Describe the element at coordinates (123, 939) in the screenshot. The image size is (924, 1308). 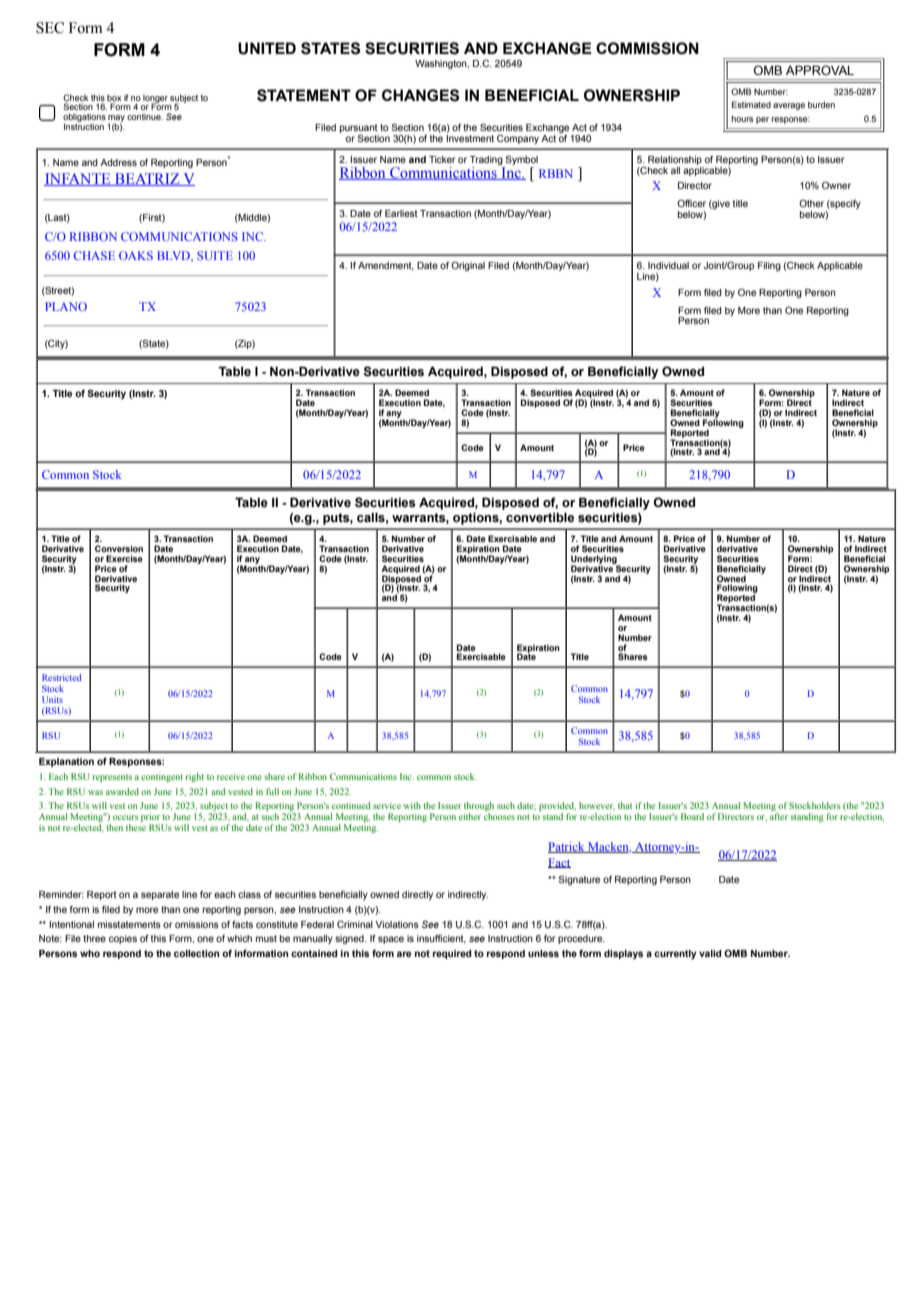
I see `copies` at that location.
